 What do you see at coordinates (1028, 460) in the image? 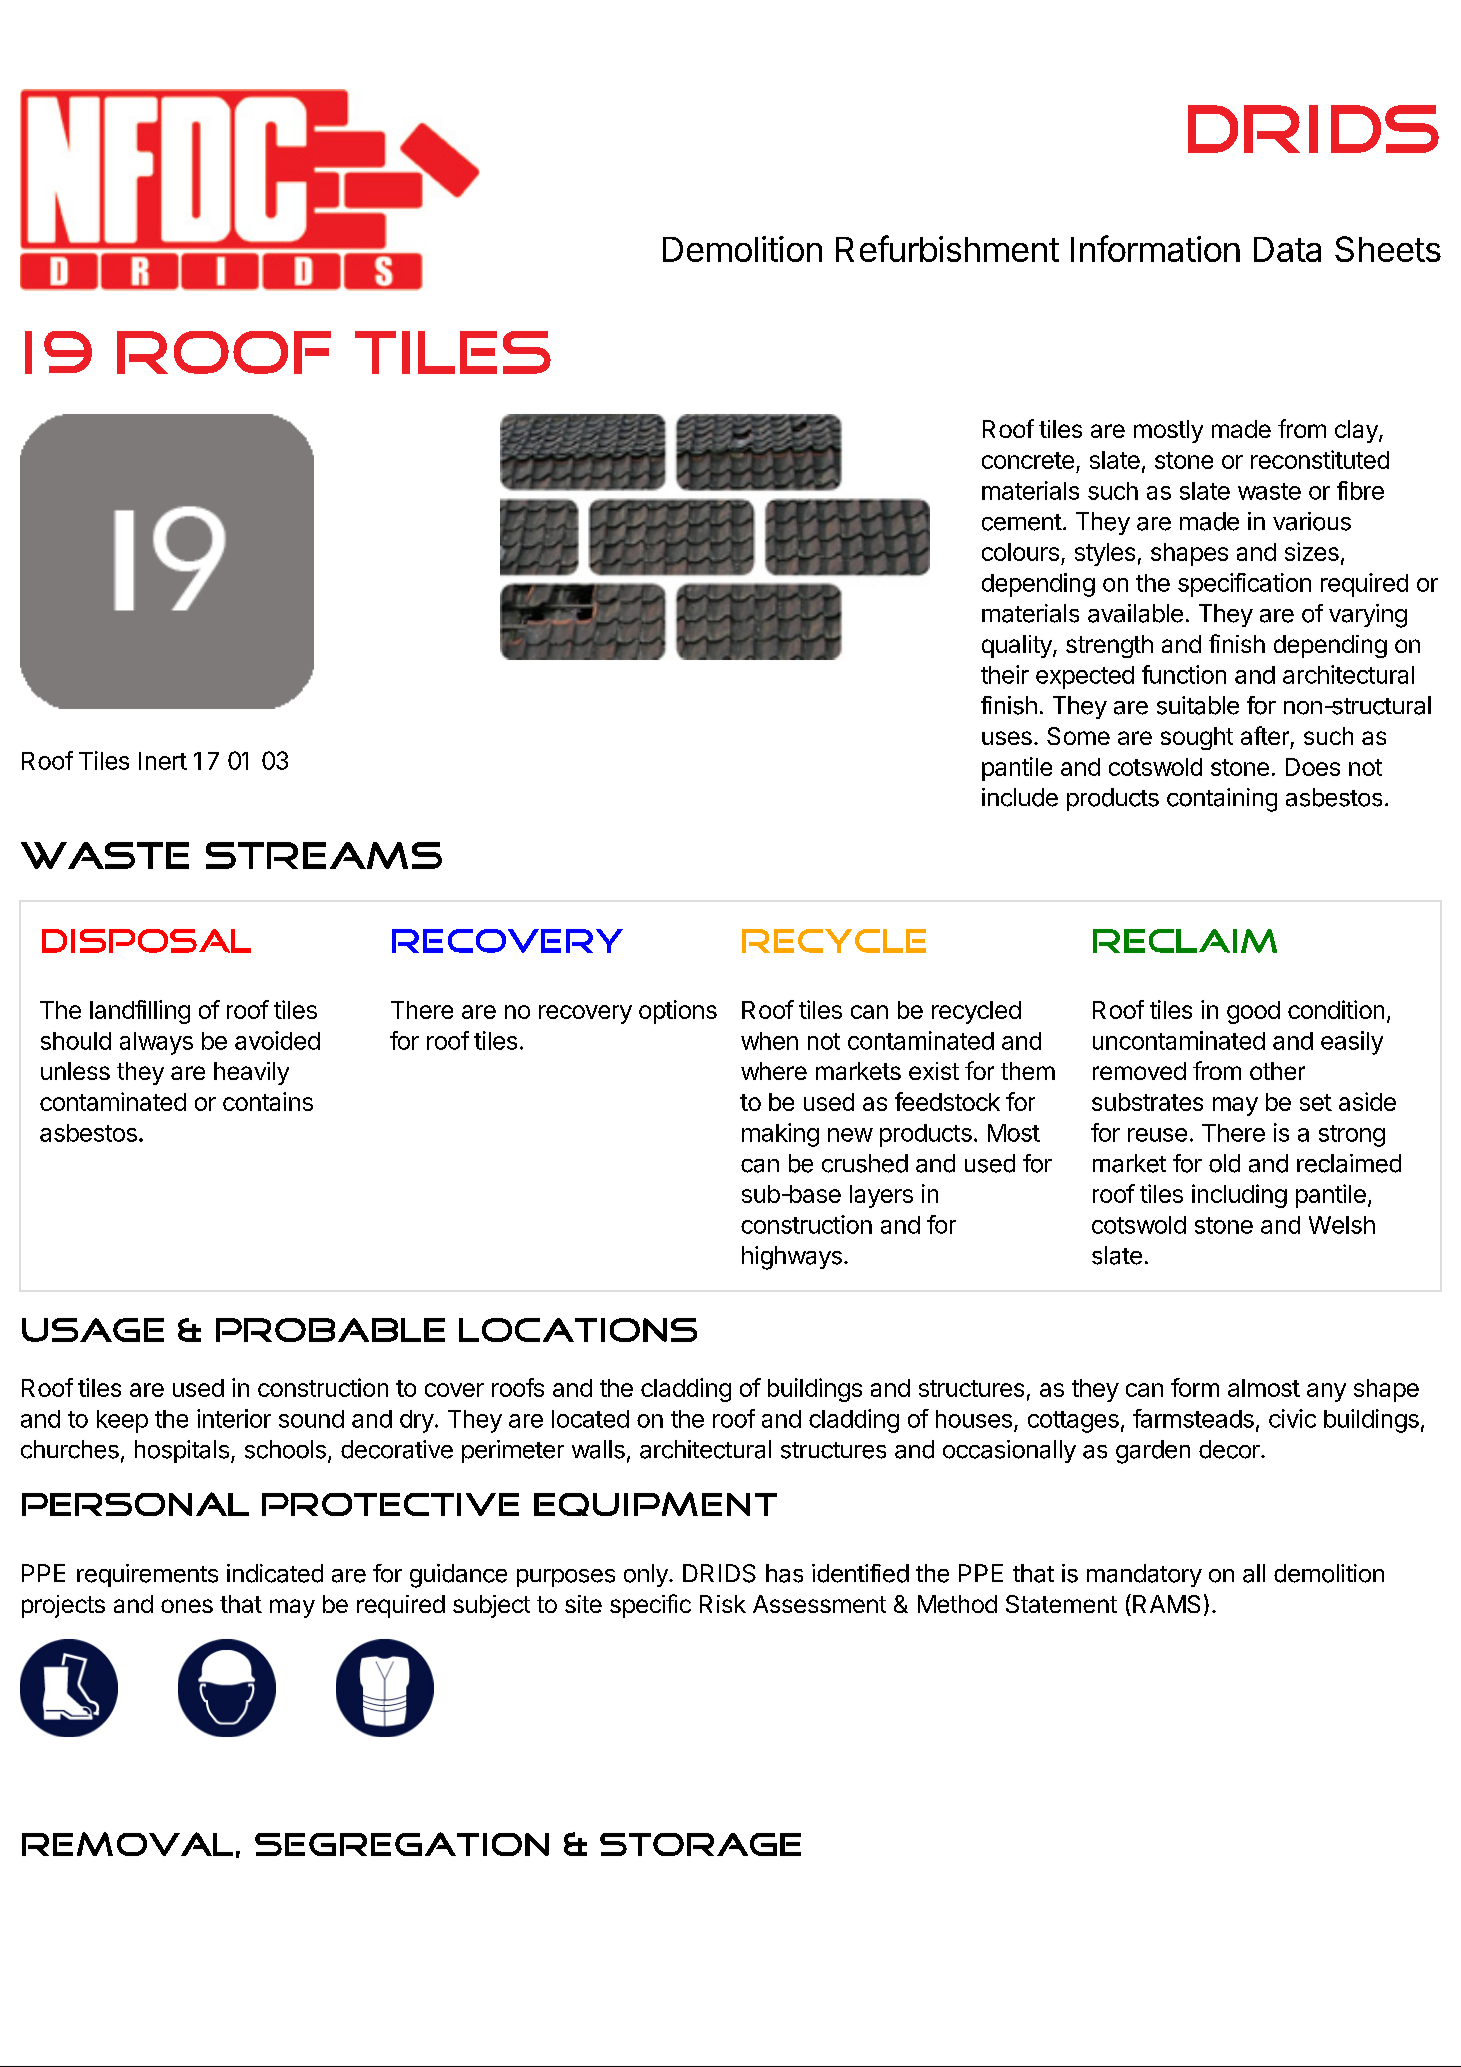
I see `concrete` at bounding box center [1028, 460].
